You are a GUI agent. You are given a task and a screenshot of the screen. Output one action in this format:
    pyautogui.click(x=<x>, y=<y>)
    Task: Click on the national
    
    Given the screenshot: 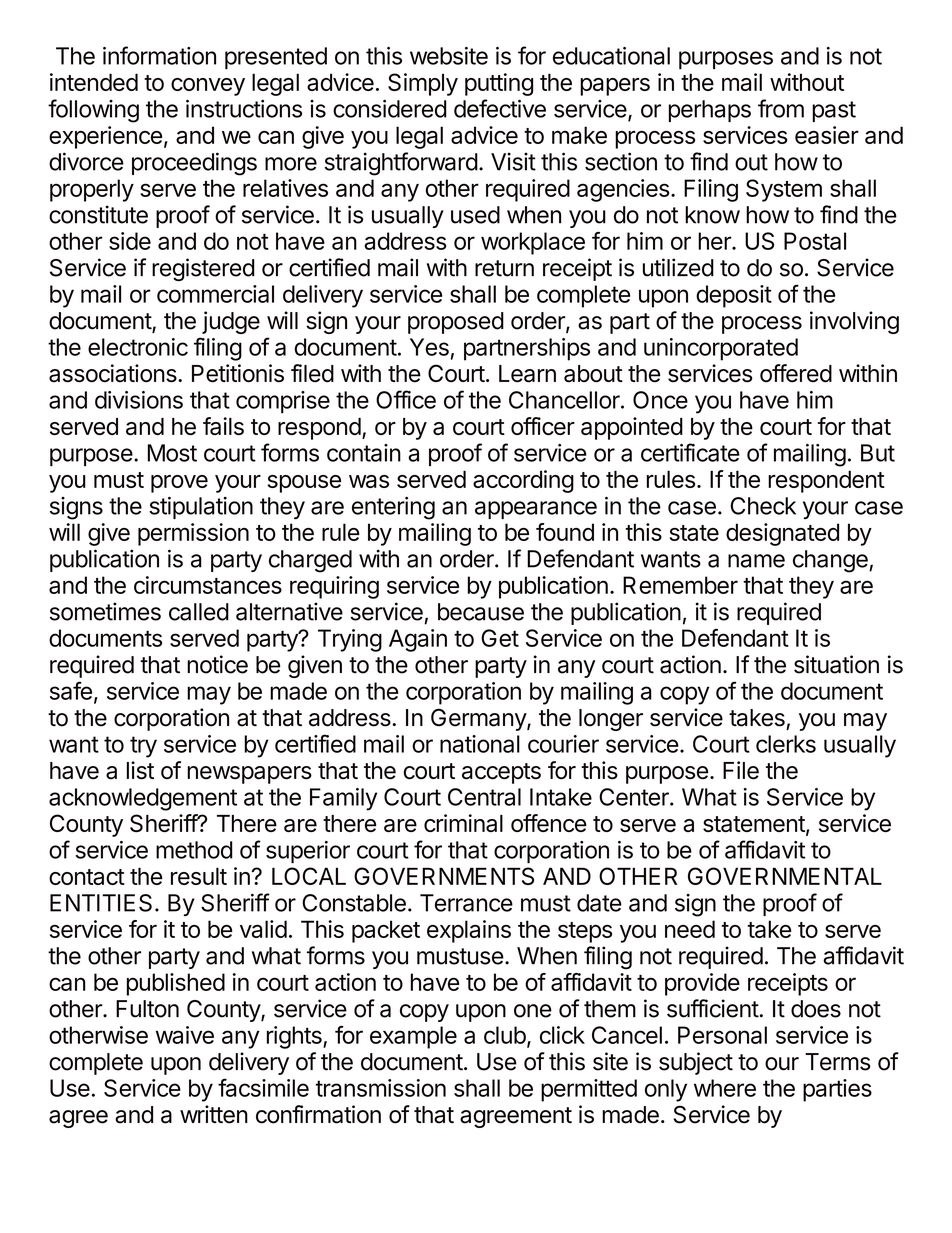 What is the action you would take?
    pyautogui.click(x=480, y=744)
